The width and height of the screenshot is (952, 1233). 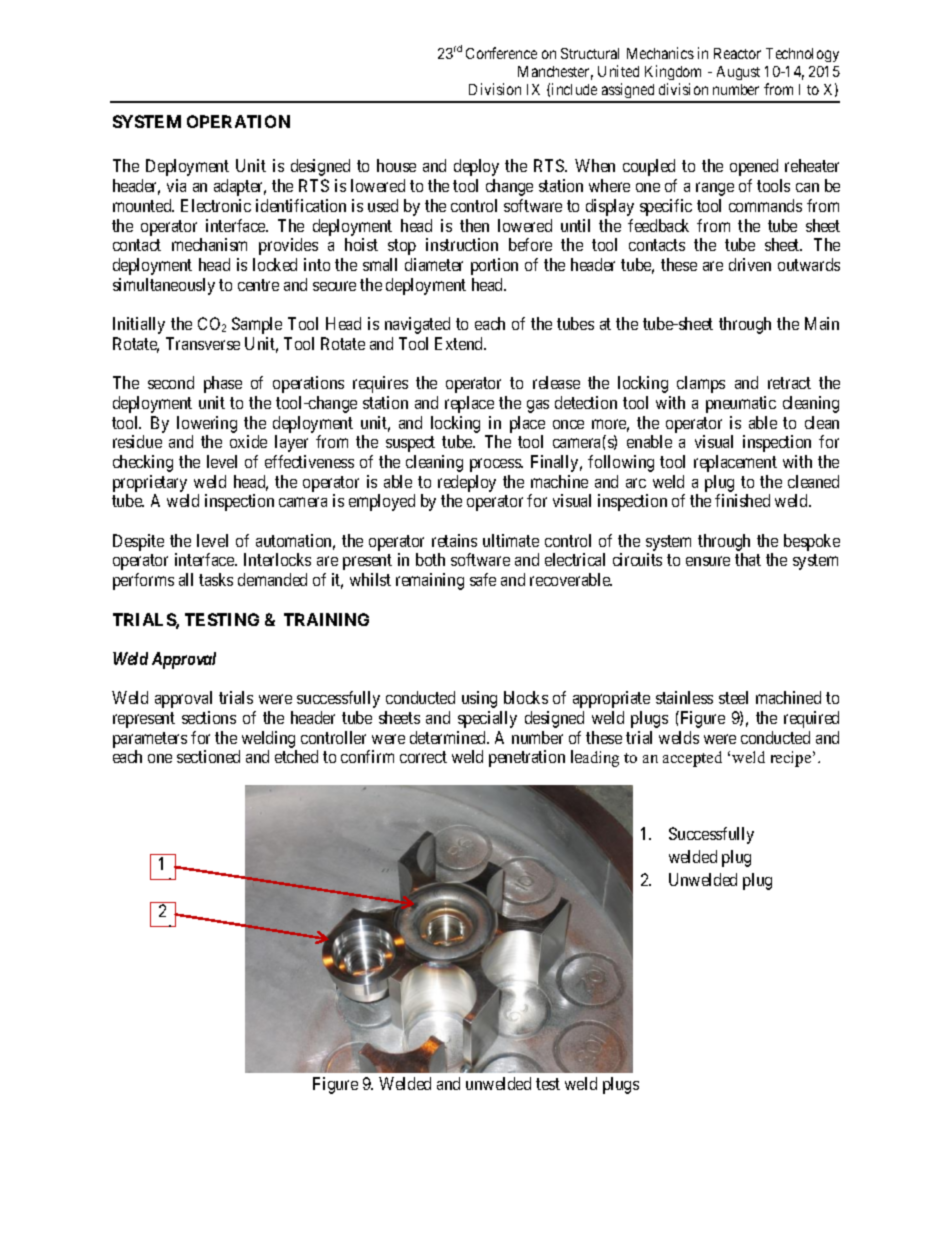 I want to click on proprietary, so click(x=150, y=483).
